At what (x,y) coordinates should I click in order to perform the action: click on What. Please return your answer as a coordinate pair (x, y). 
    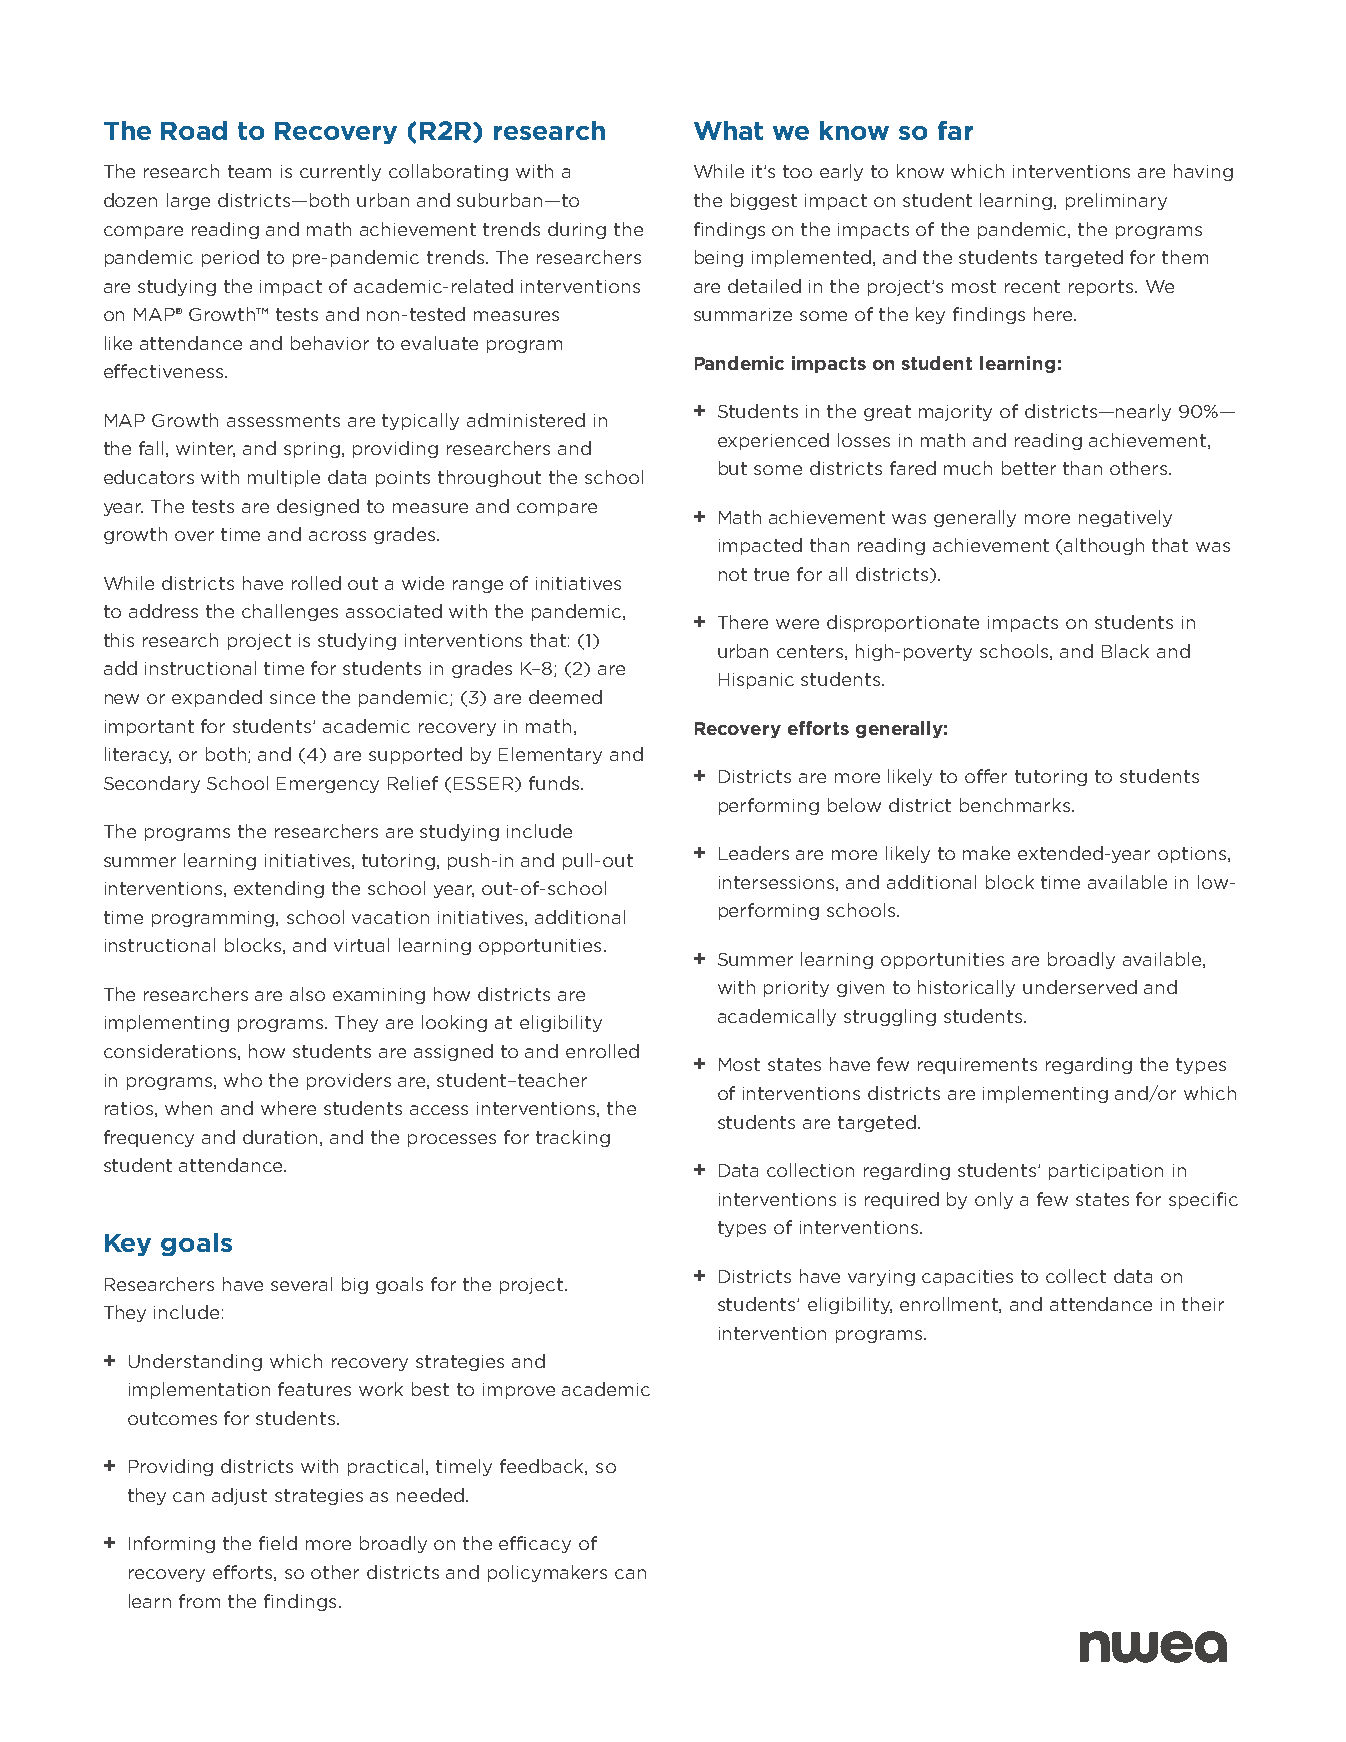
    Looking at the image, I should click on (728, 130).
